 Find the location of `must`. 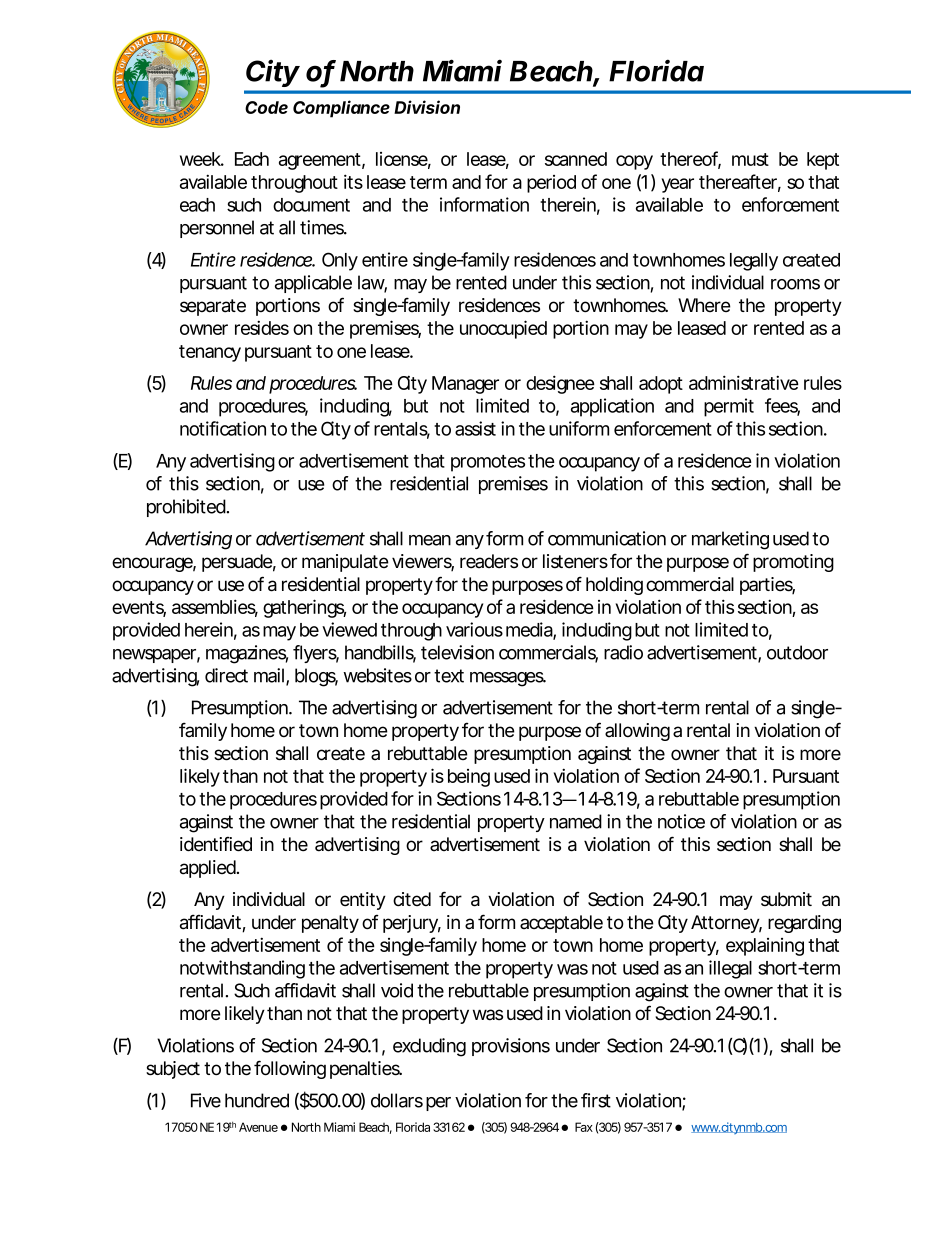

must is located at coordinates (750, 159).
